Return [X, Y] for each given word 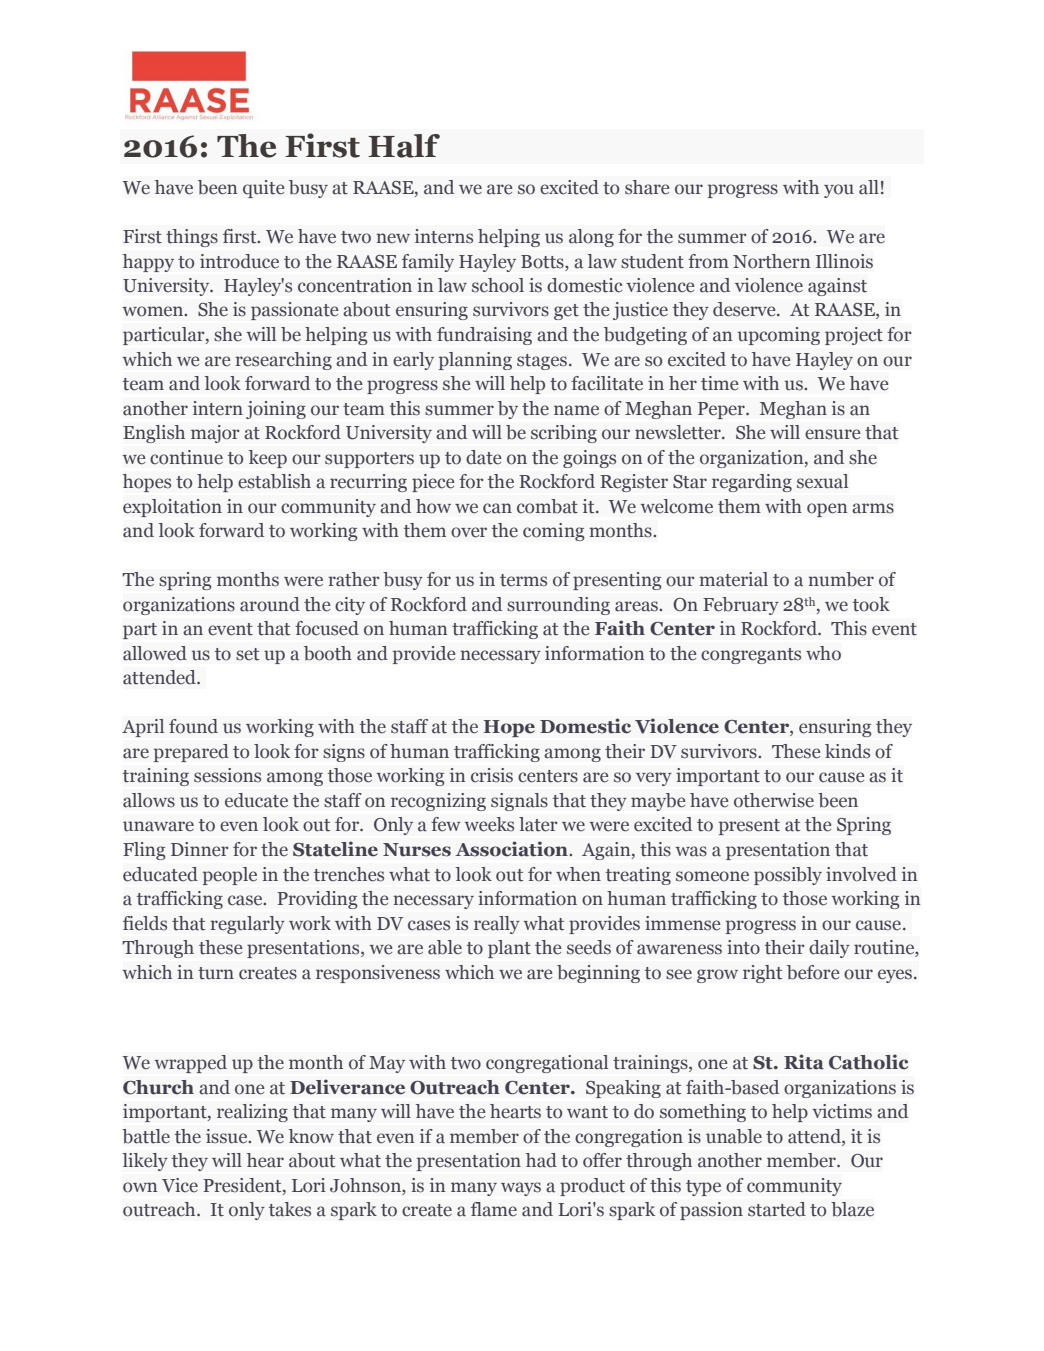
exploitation [172, 508]
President [243, 1186]
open [827, 510]
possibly [788, 876]
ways [521, 1189]
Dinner [199, 849]
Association [512, 849]
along [591, 238]
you [839, 191]
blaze [852, 1209]
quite [264, 189]
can [497, 508]
